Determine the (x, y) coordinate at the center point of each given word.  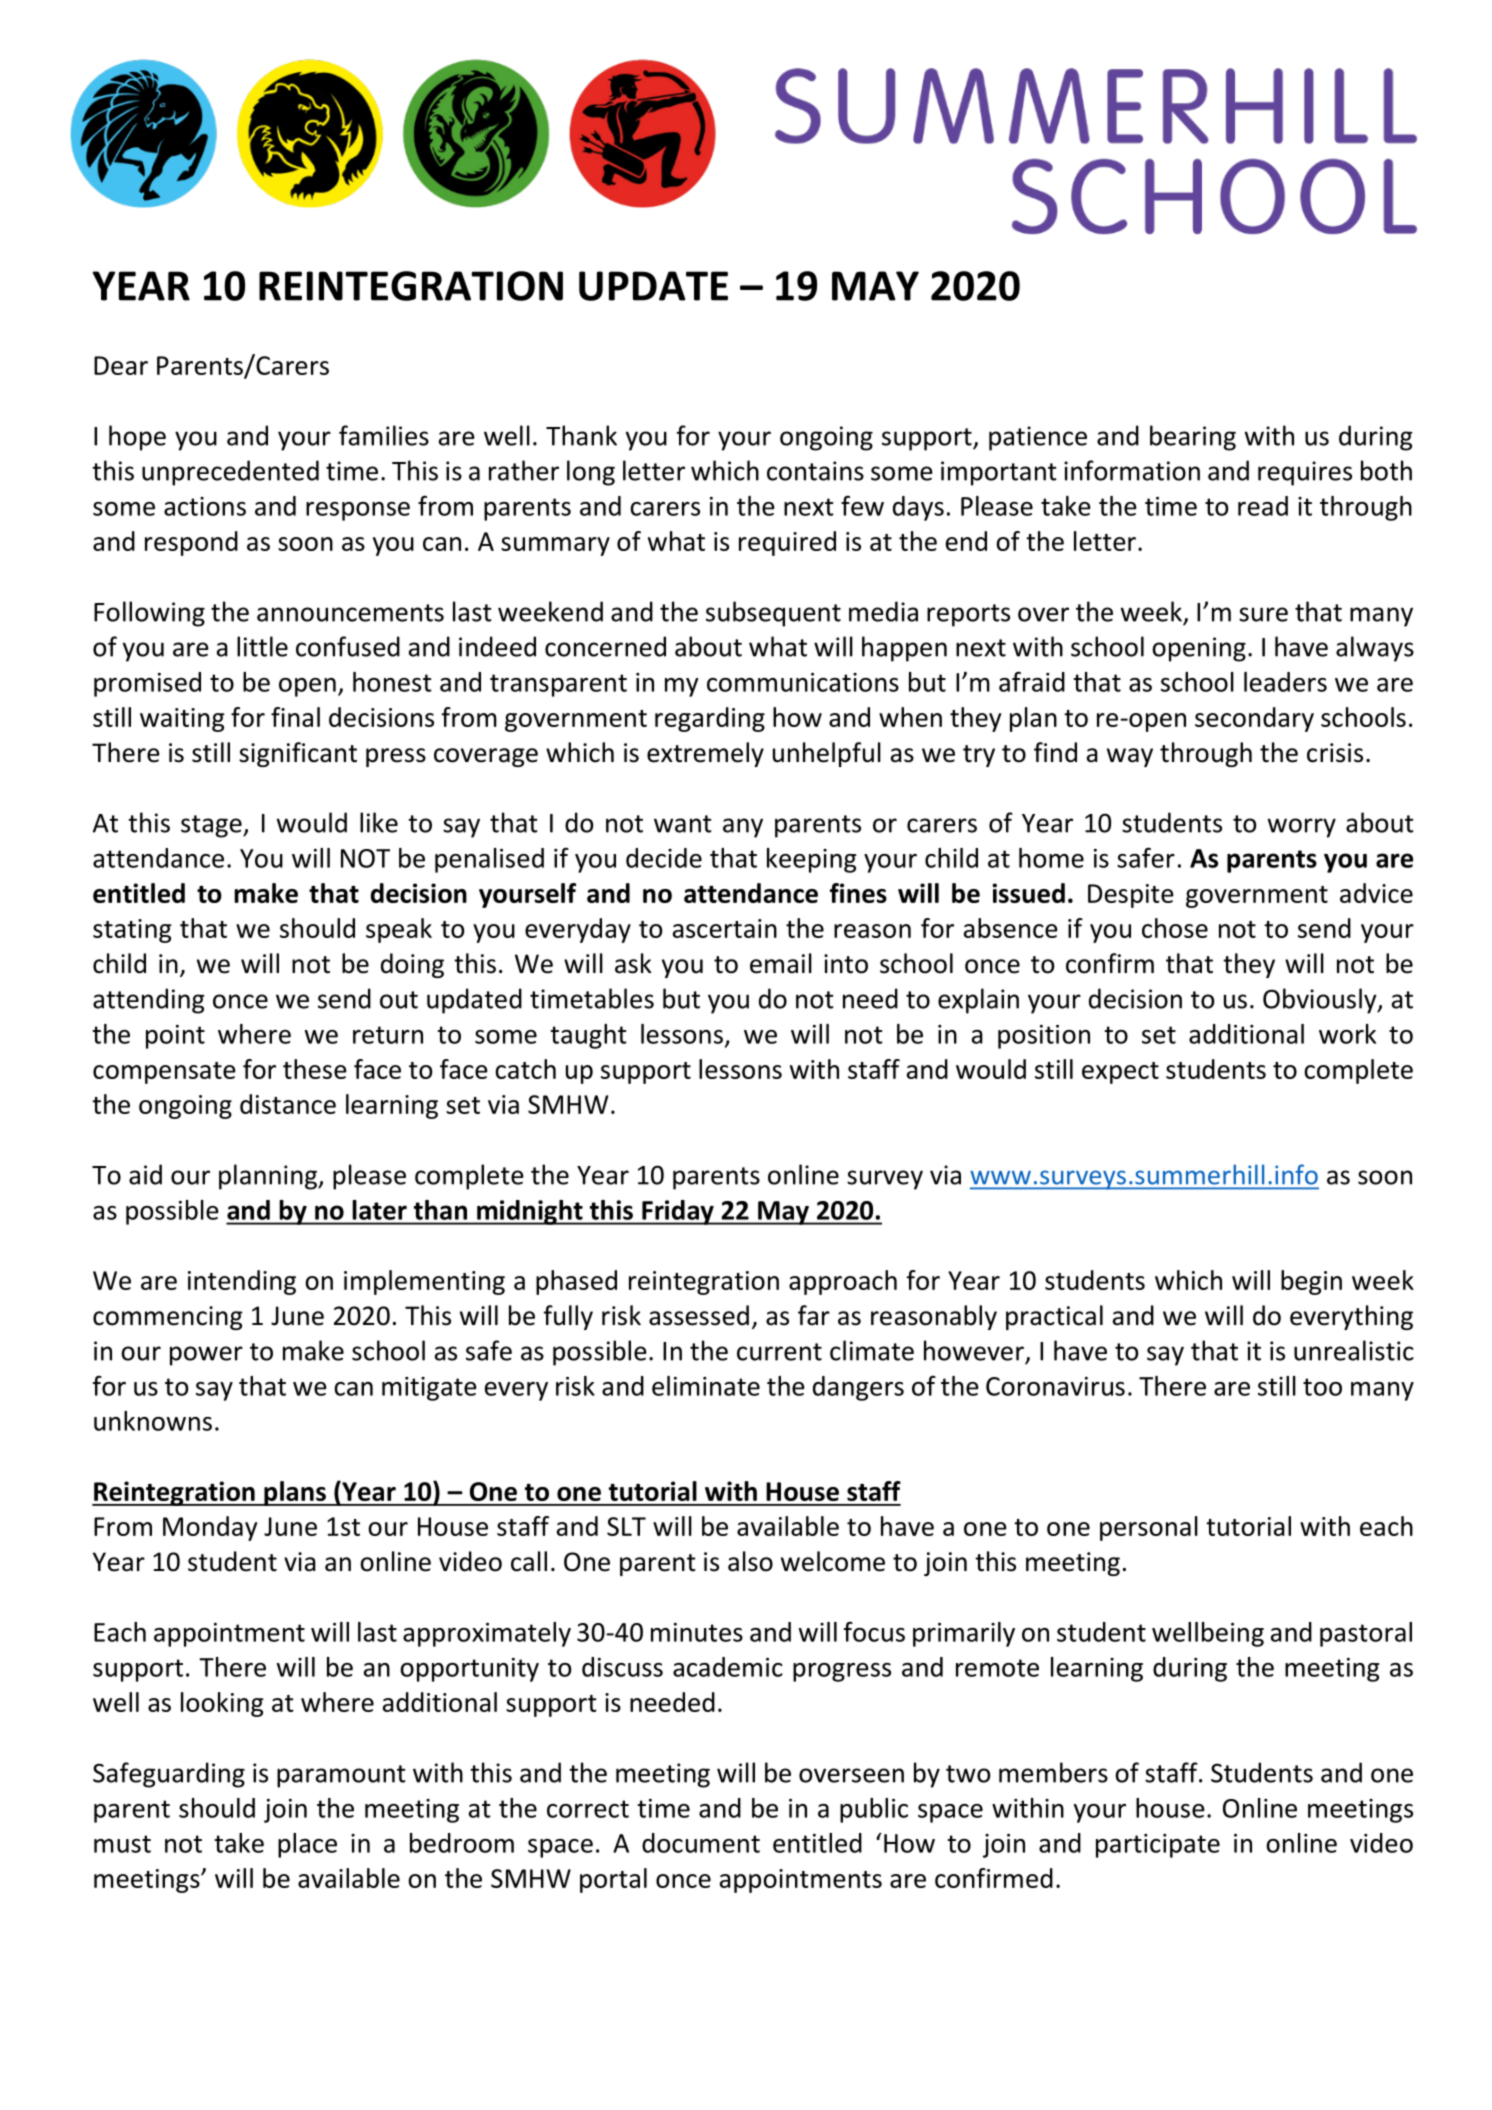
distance (288, 1104)
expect (1120, 1073)
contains (815, 471)
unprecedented (230, 473)
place (307, 1845)
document (701, 1843)
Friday (678, 1212)
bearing (1193, 438)
